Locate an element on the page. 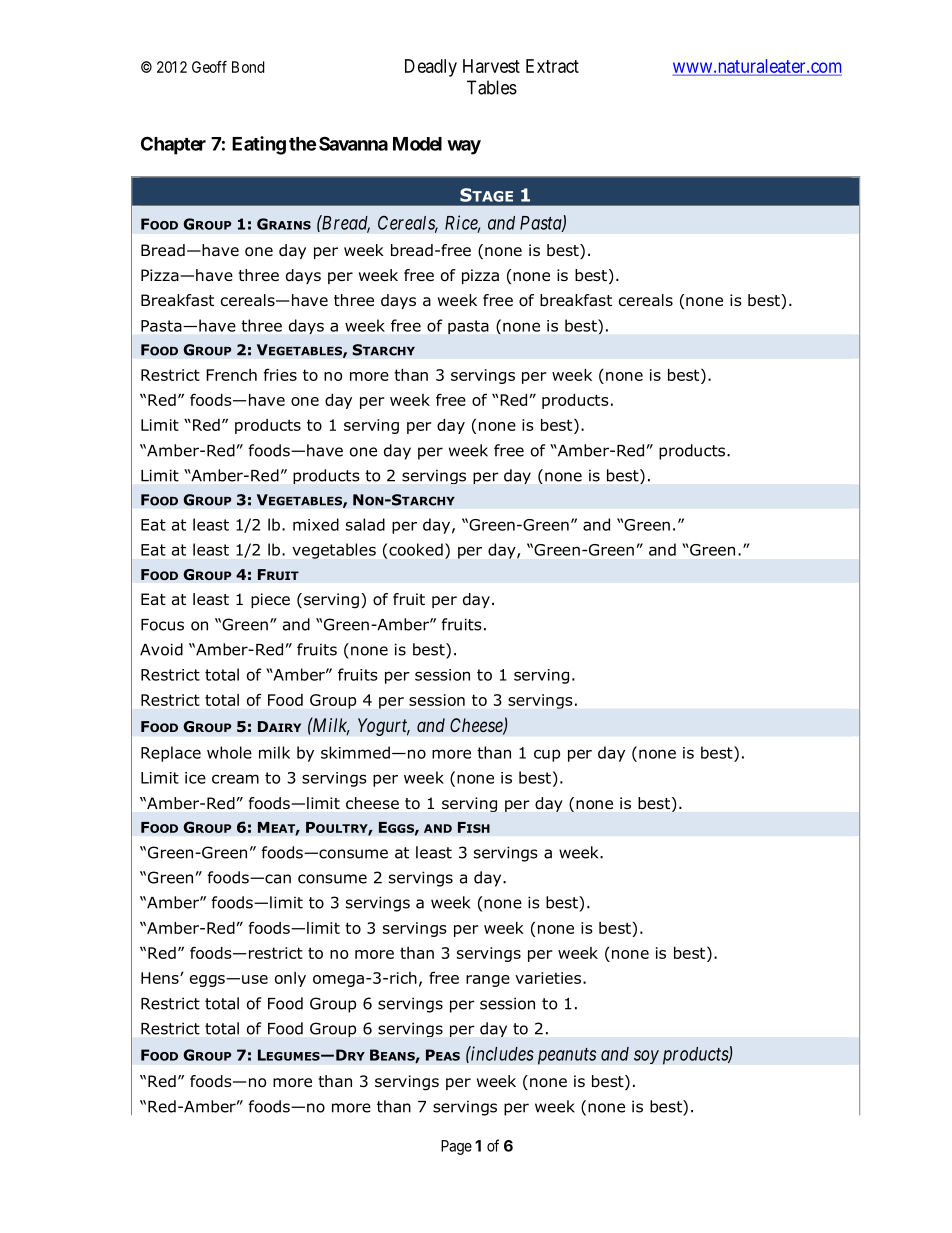 Image resolution: width=952 pixels, height=1233 pixels. cooked is located at coordinates (416, 549).
